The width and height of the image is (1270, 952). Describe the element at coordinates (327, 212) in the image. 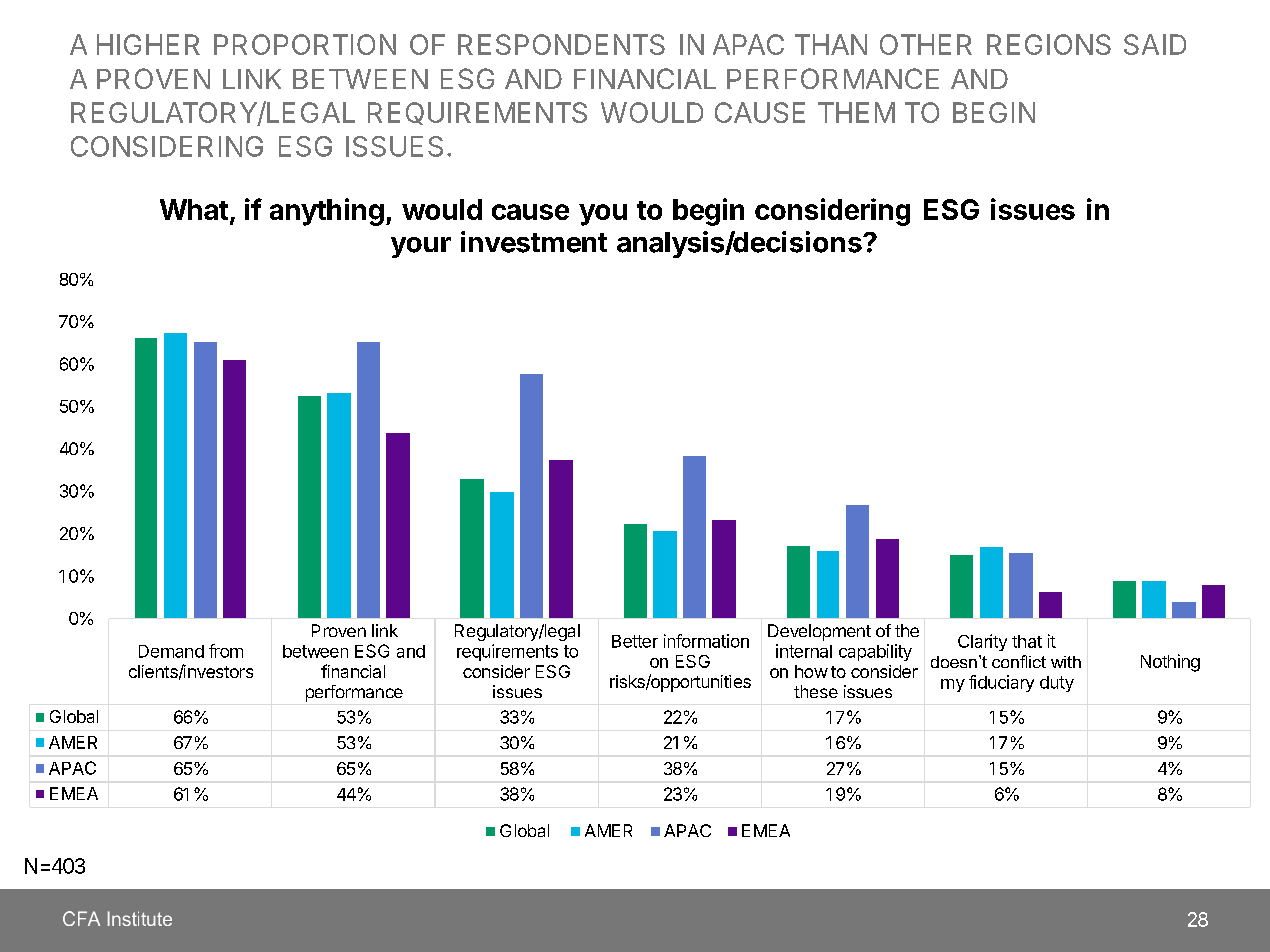

I see `anything` at that location.
